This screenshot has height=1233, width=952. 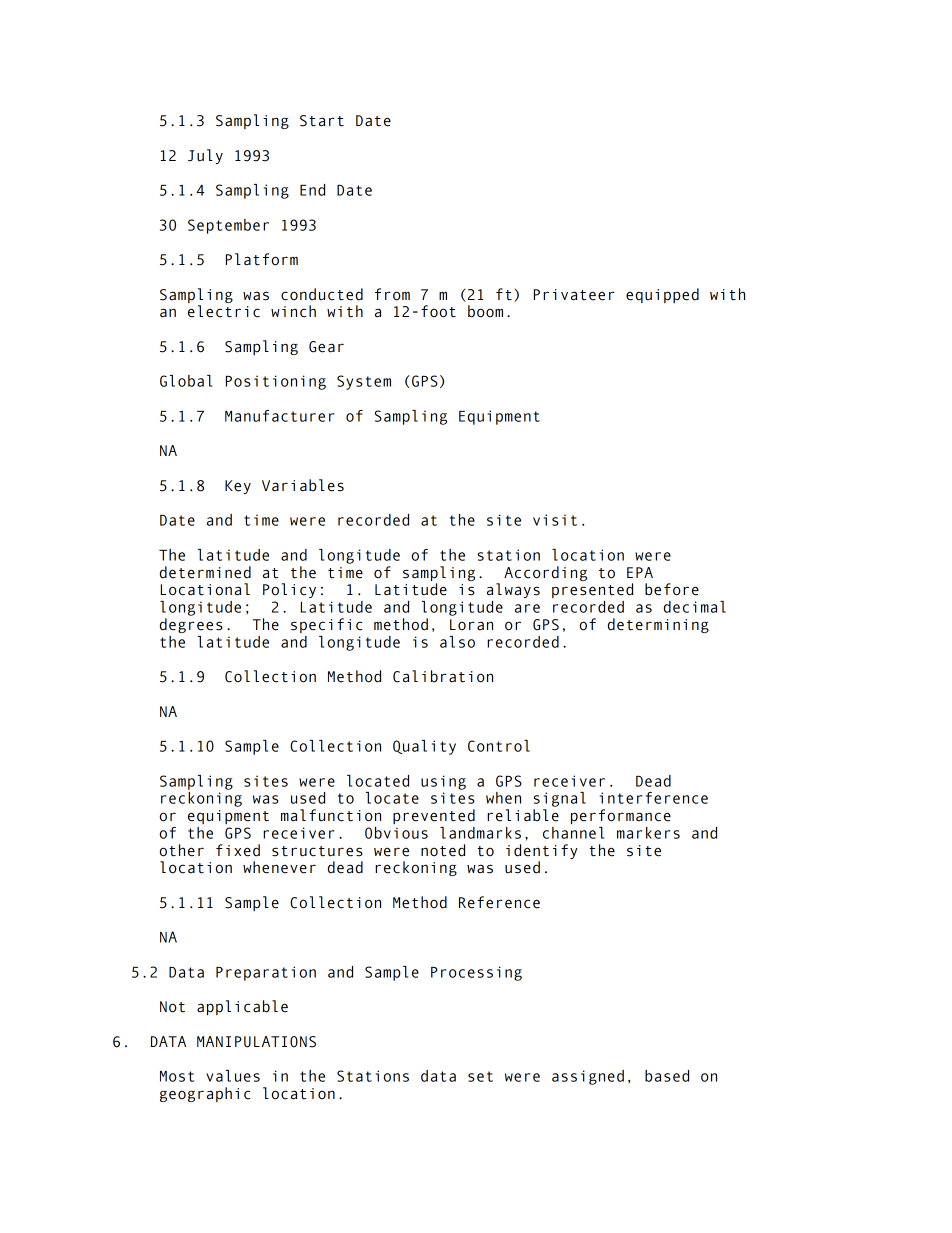 I want to click on set, so click(x=480, y=1076).
